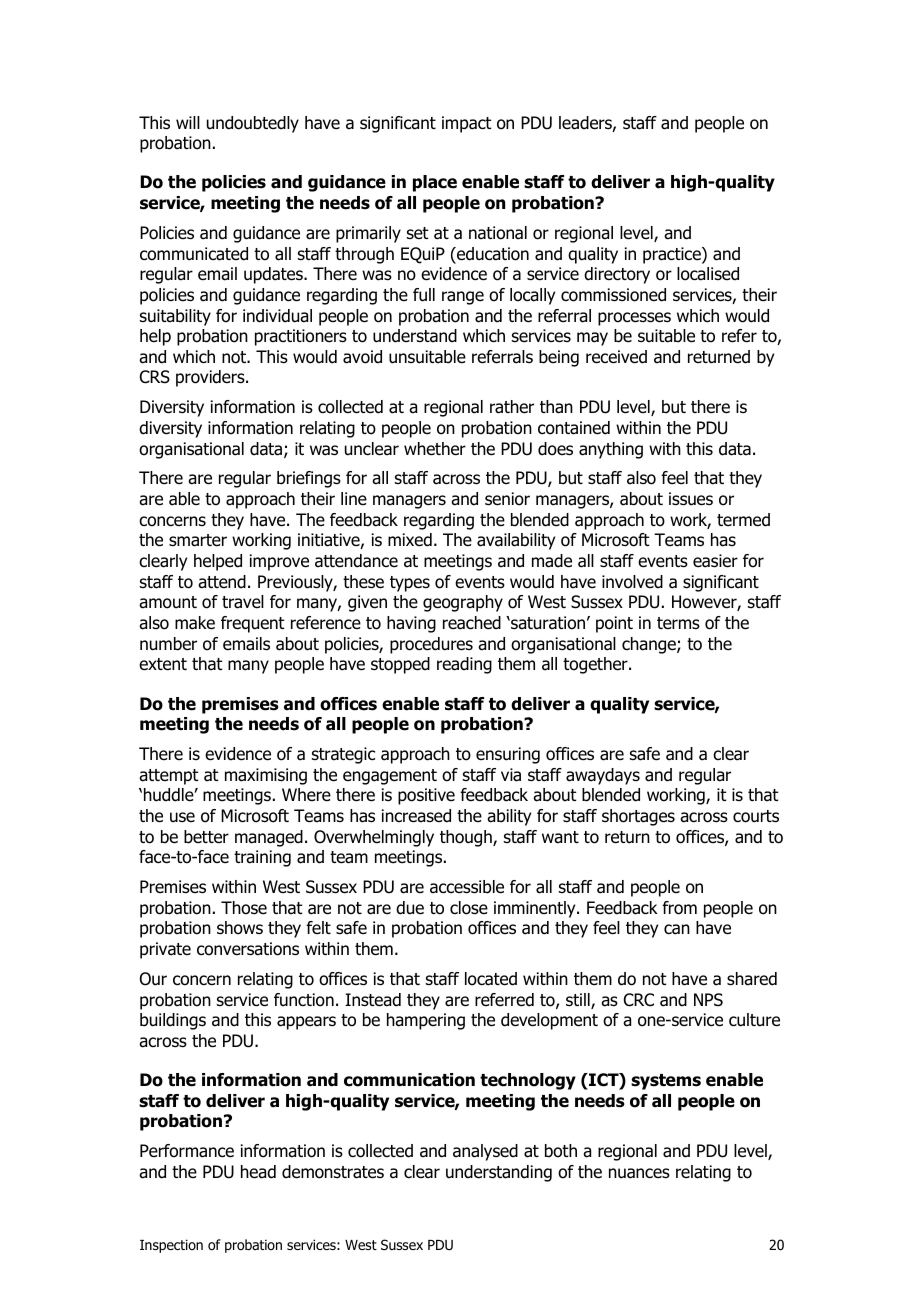  What do you see at coordinates (258, 1172) in the screenshot?
I see `head` at bounding box center [258, 1172].
